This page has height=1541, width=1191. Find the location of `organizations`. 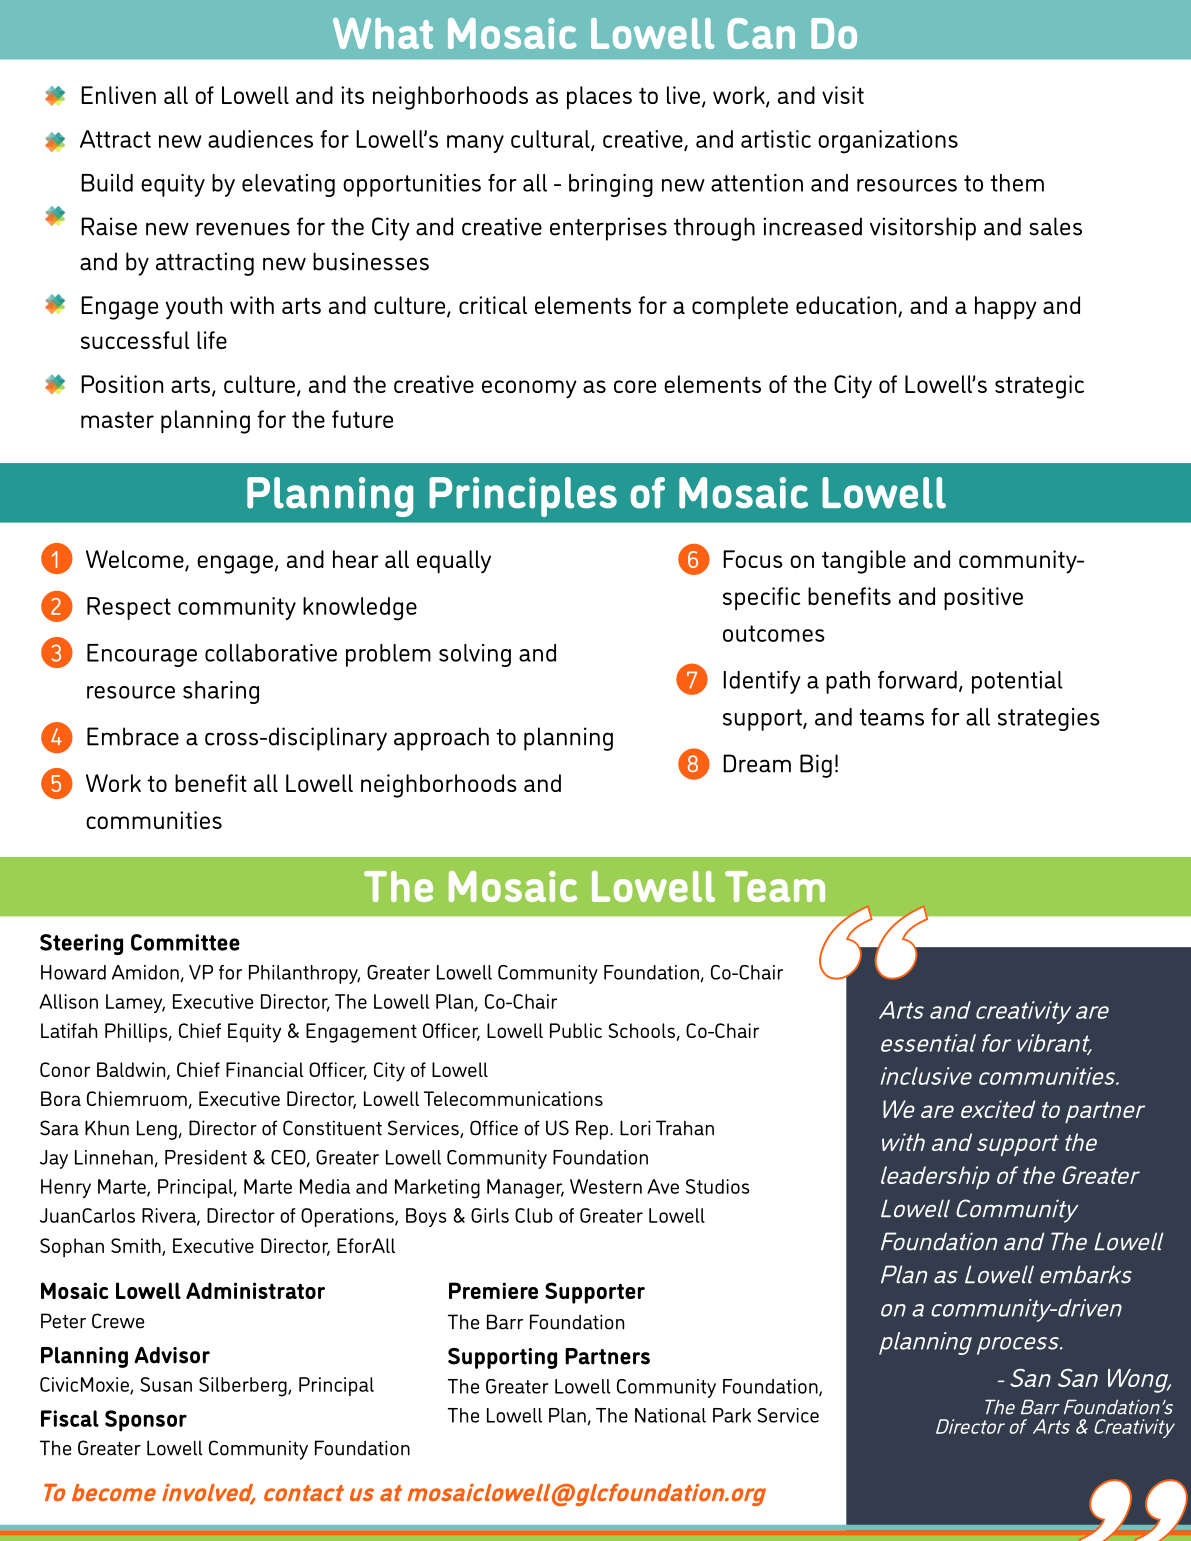

organizations is located at coordinates (888, 142).
